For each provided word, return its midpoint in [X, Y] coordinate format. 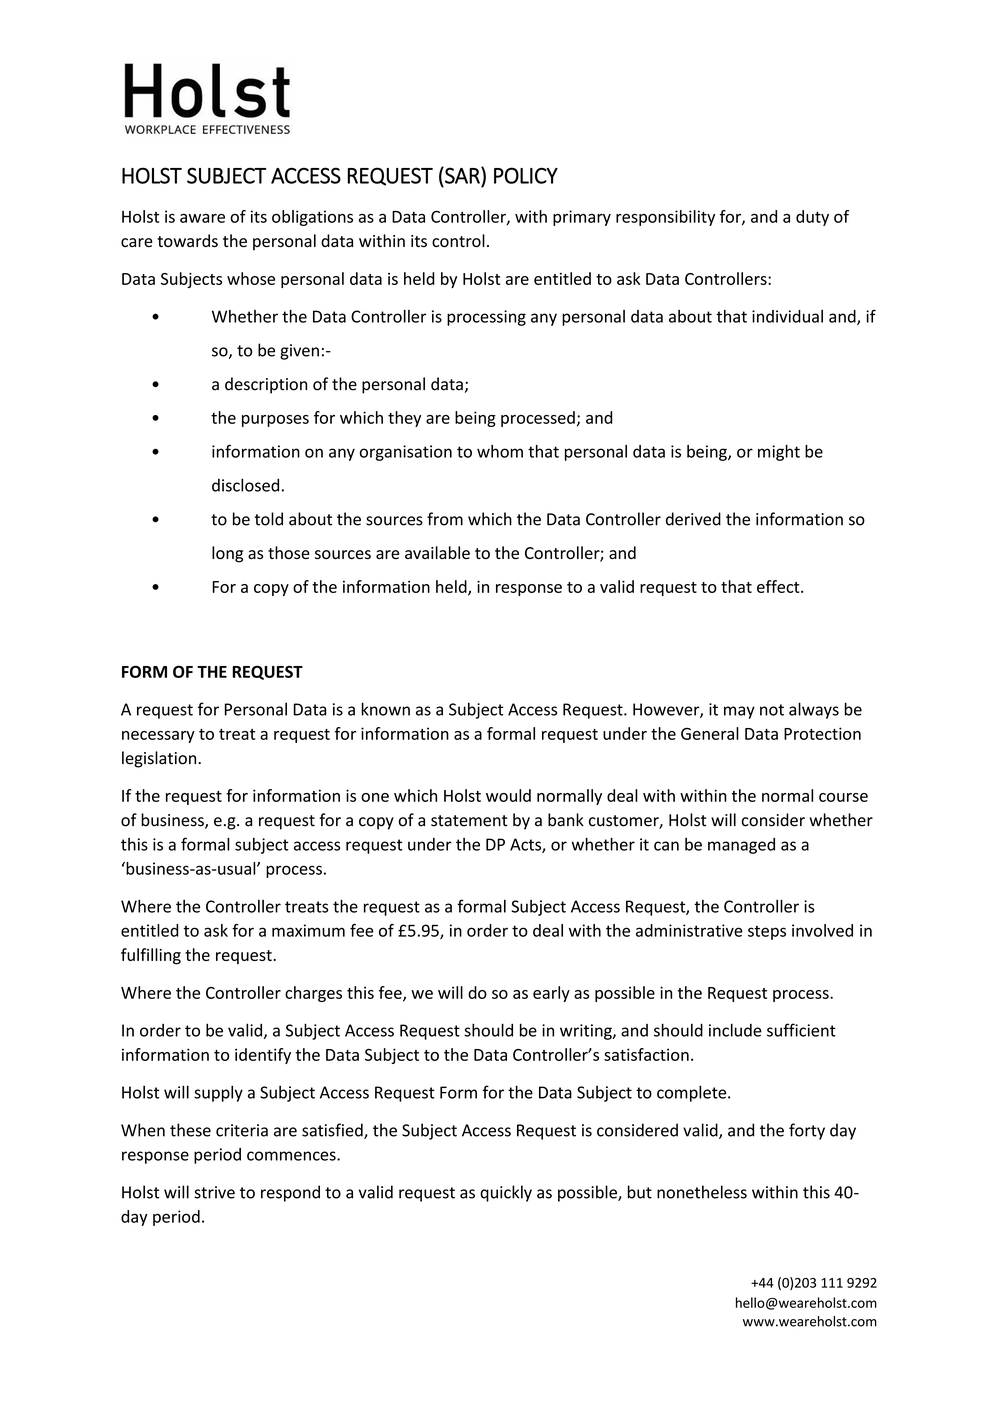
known [385, 709]
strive [214, 1192]
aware [202, 218]
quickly [506, 1193]
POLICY [526, 175]
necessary [158, 737]
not [772, 710]
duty [812, 218]
